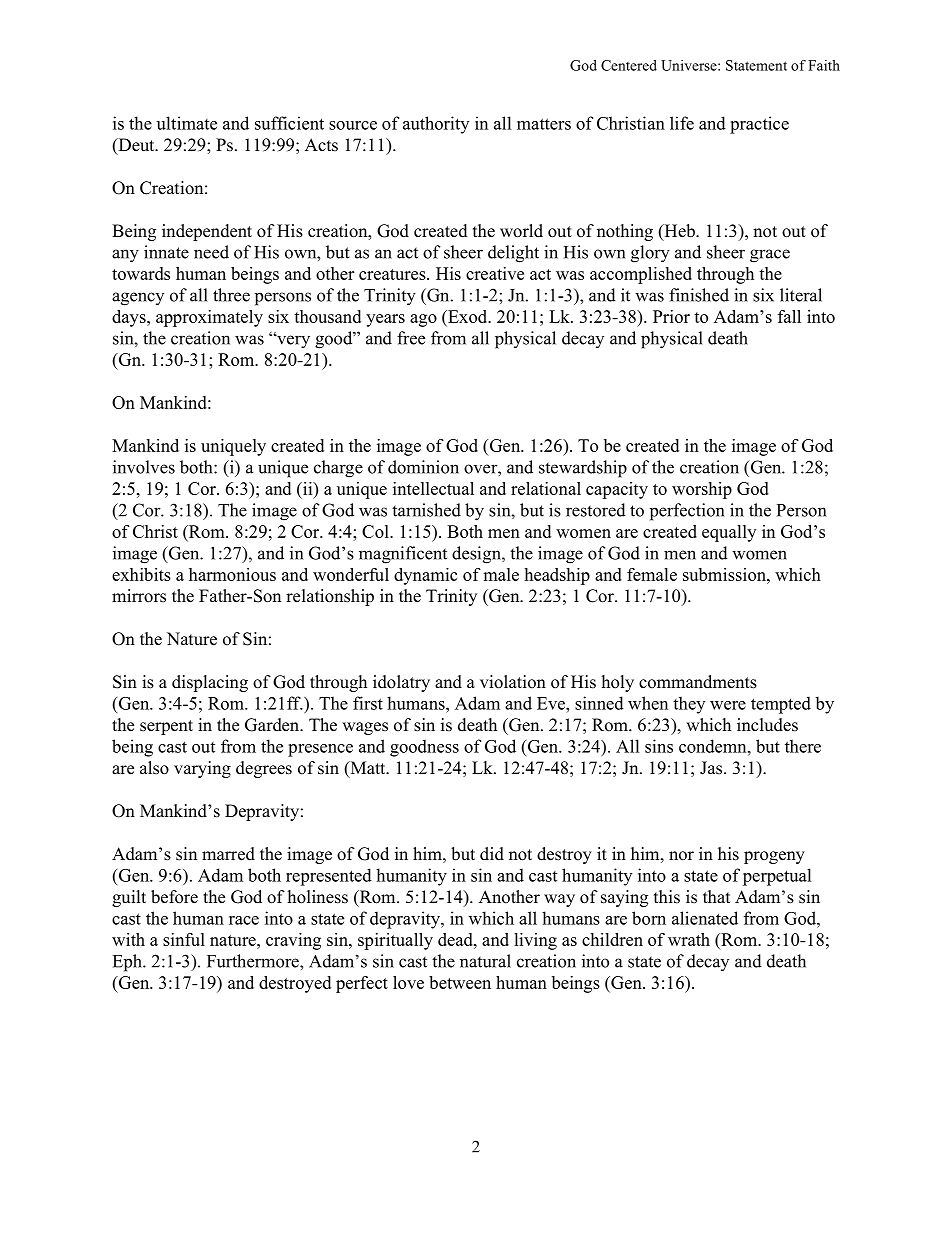 The width and height of the screenshot is (952, 1233). Describe the element at coordinates (184, 939) in the screenshot. I see `sinful` at that location.
